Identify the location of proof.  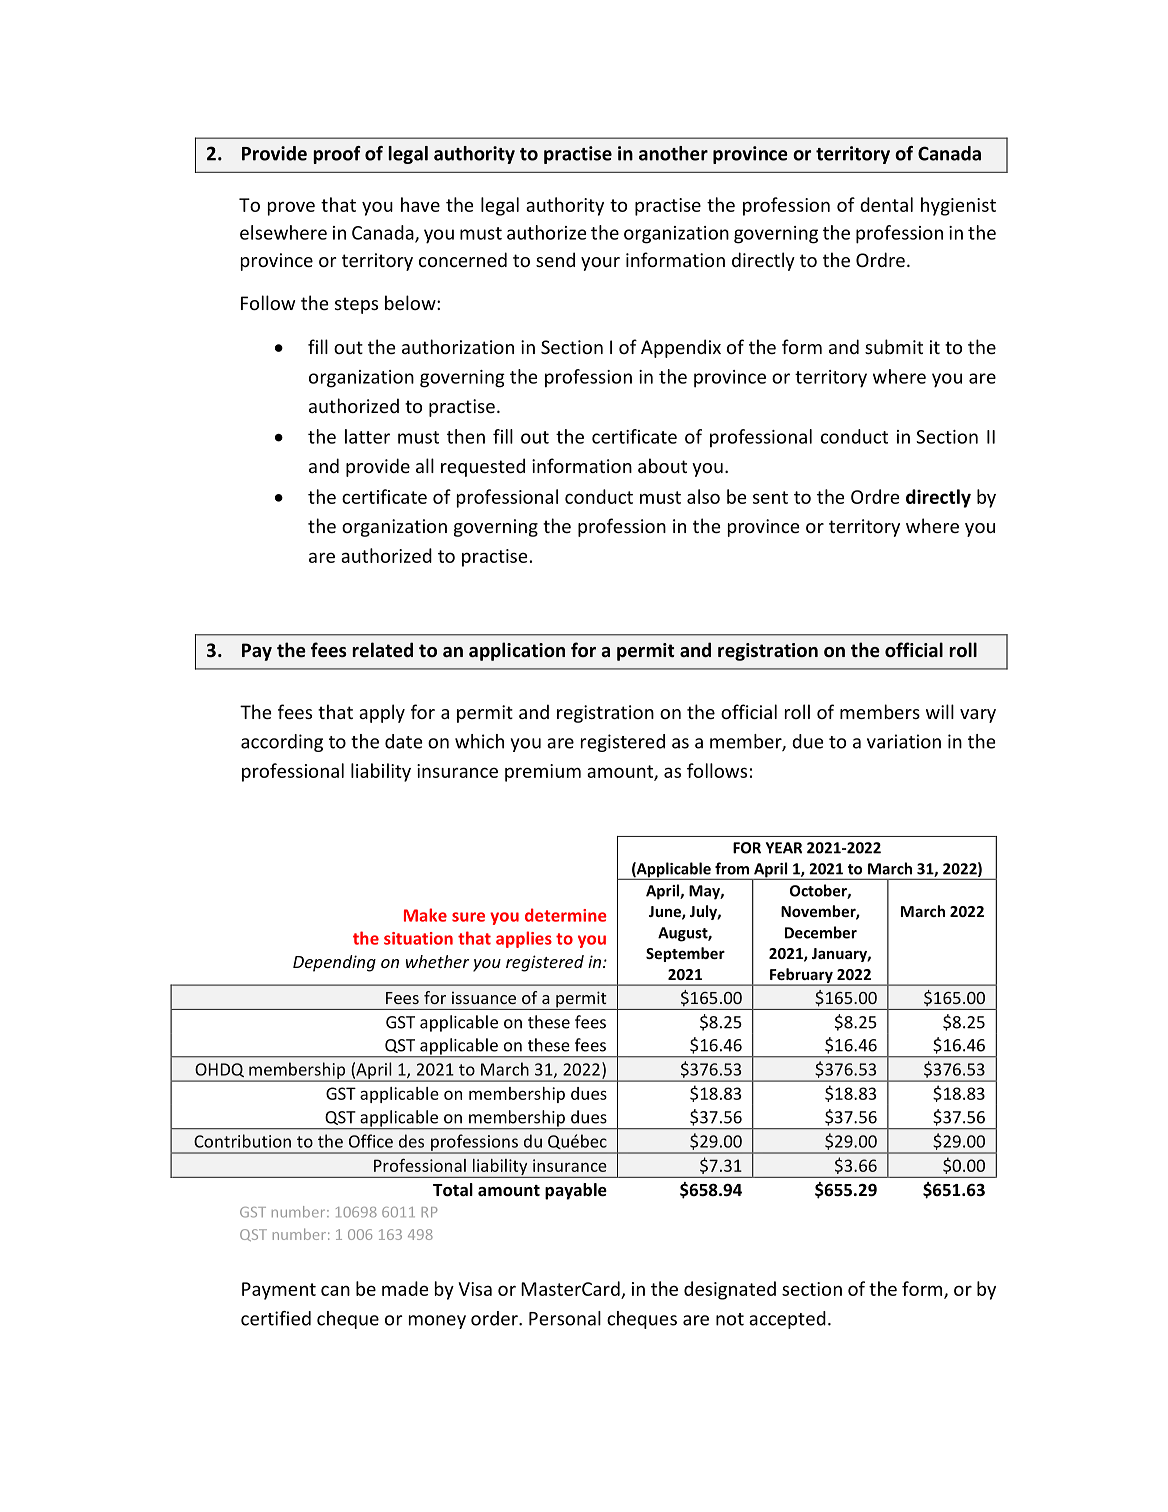
(337, 155).
